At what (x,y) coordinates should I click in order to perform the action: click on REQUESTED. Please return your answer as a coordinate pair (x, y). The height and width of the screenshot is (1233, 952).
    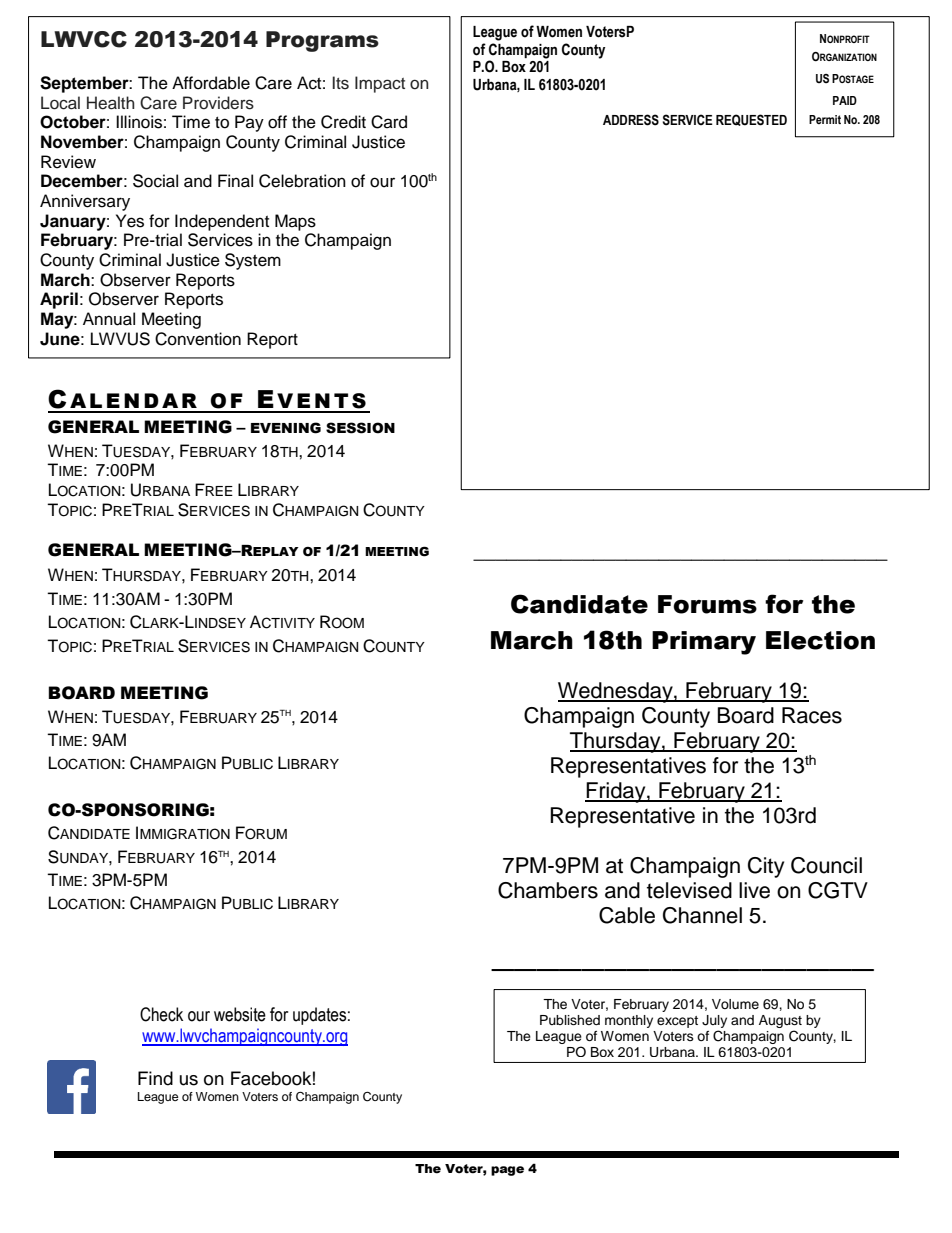
    Looking at the image, I should click on (751, 120).
